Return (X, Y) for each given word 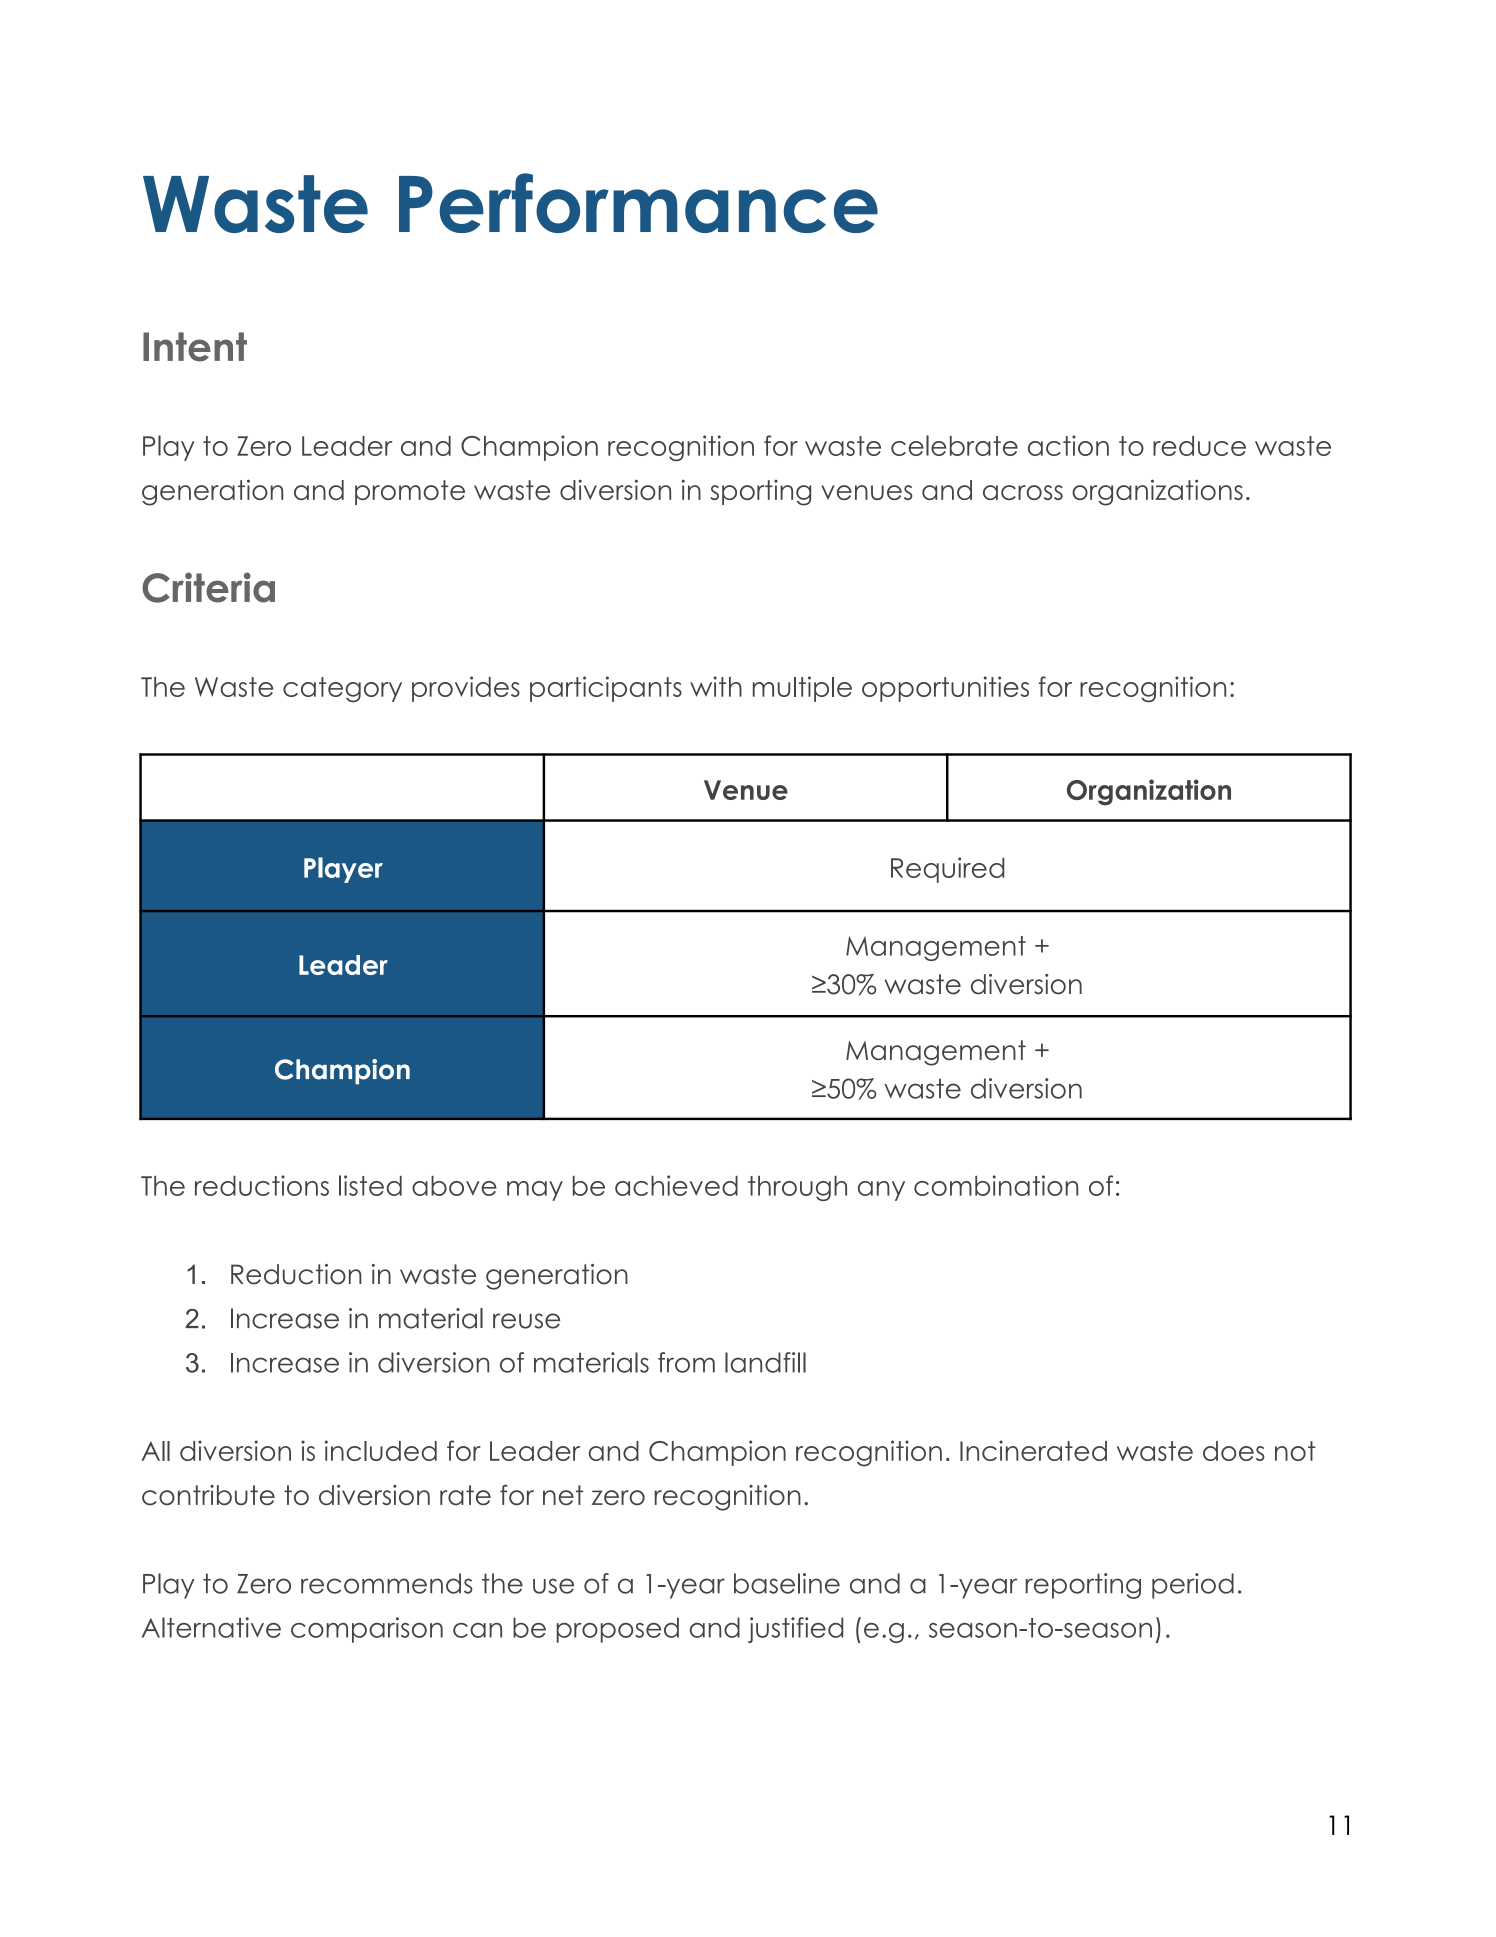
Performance (638, 203)
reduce (1199, 446)
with (716, 686)
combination (996, 1185)
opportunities (945, 689)
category (342, 689)
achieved (676, 1185)
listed (370, 1185)
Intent (195, 347)
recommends (387, 1583)
